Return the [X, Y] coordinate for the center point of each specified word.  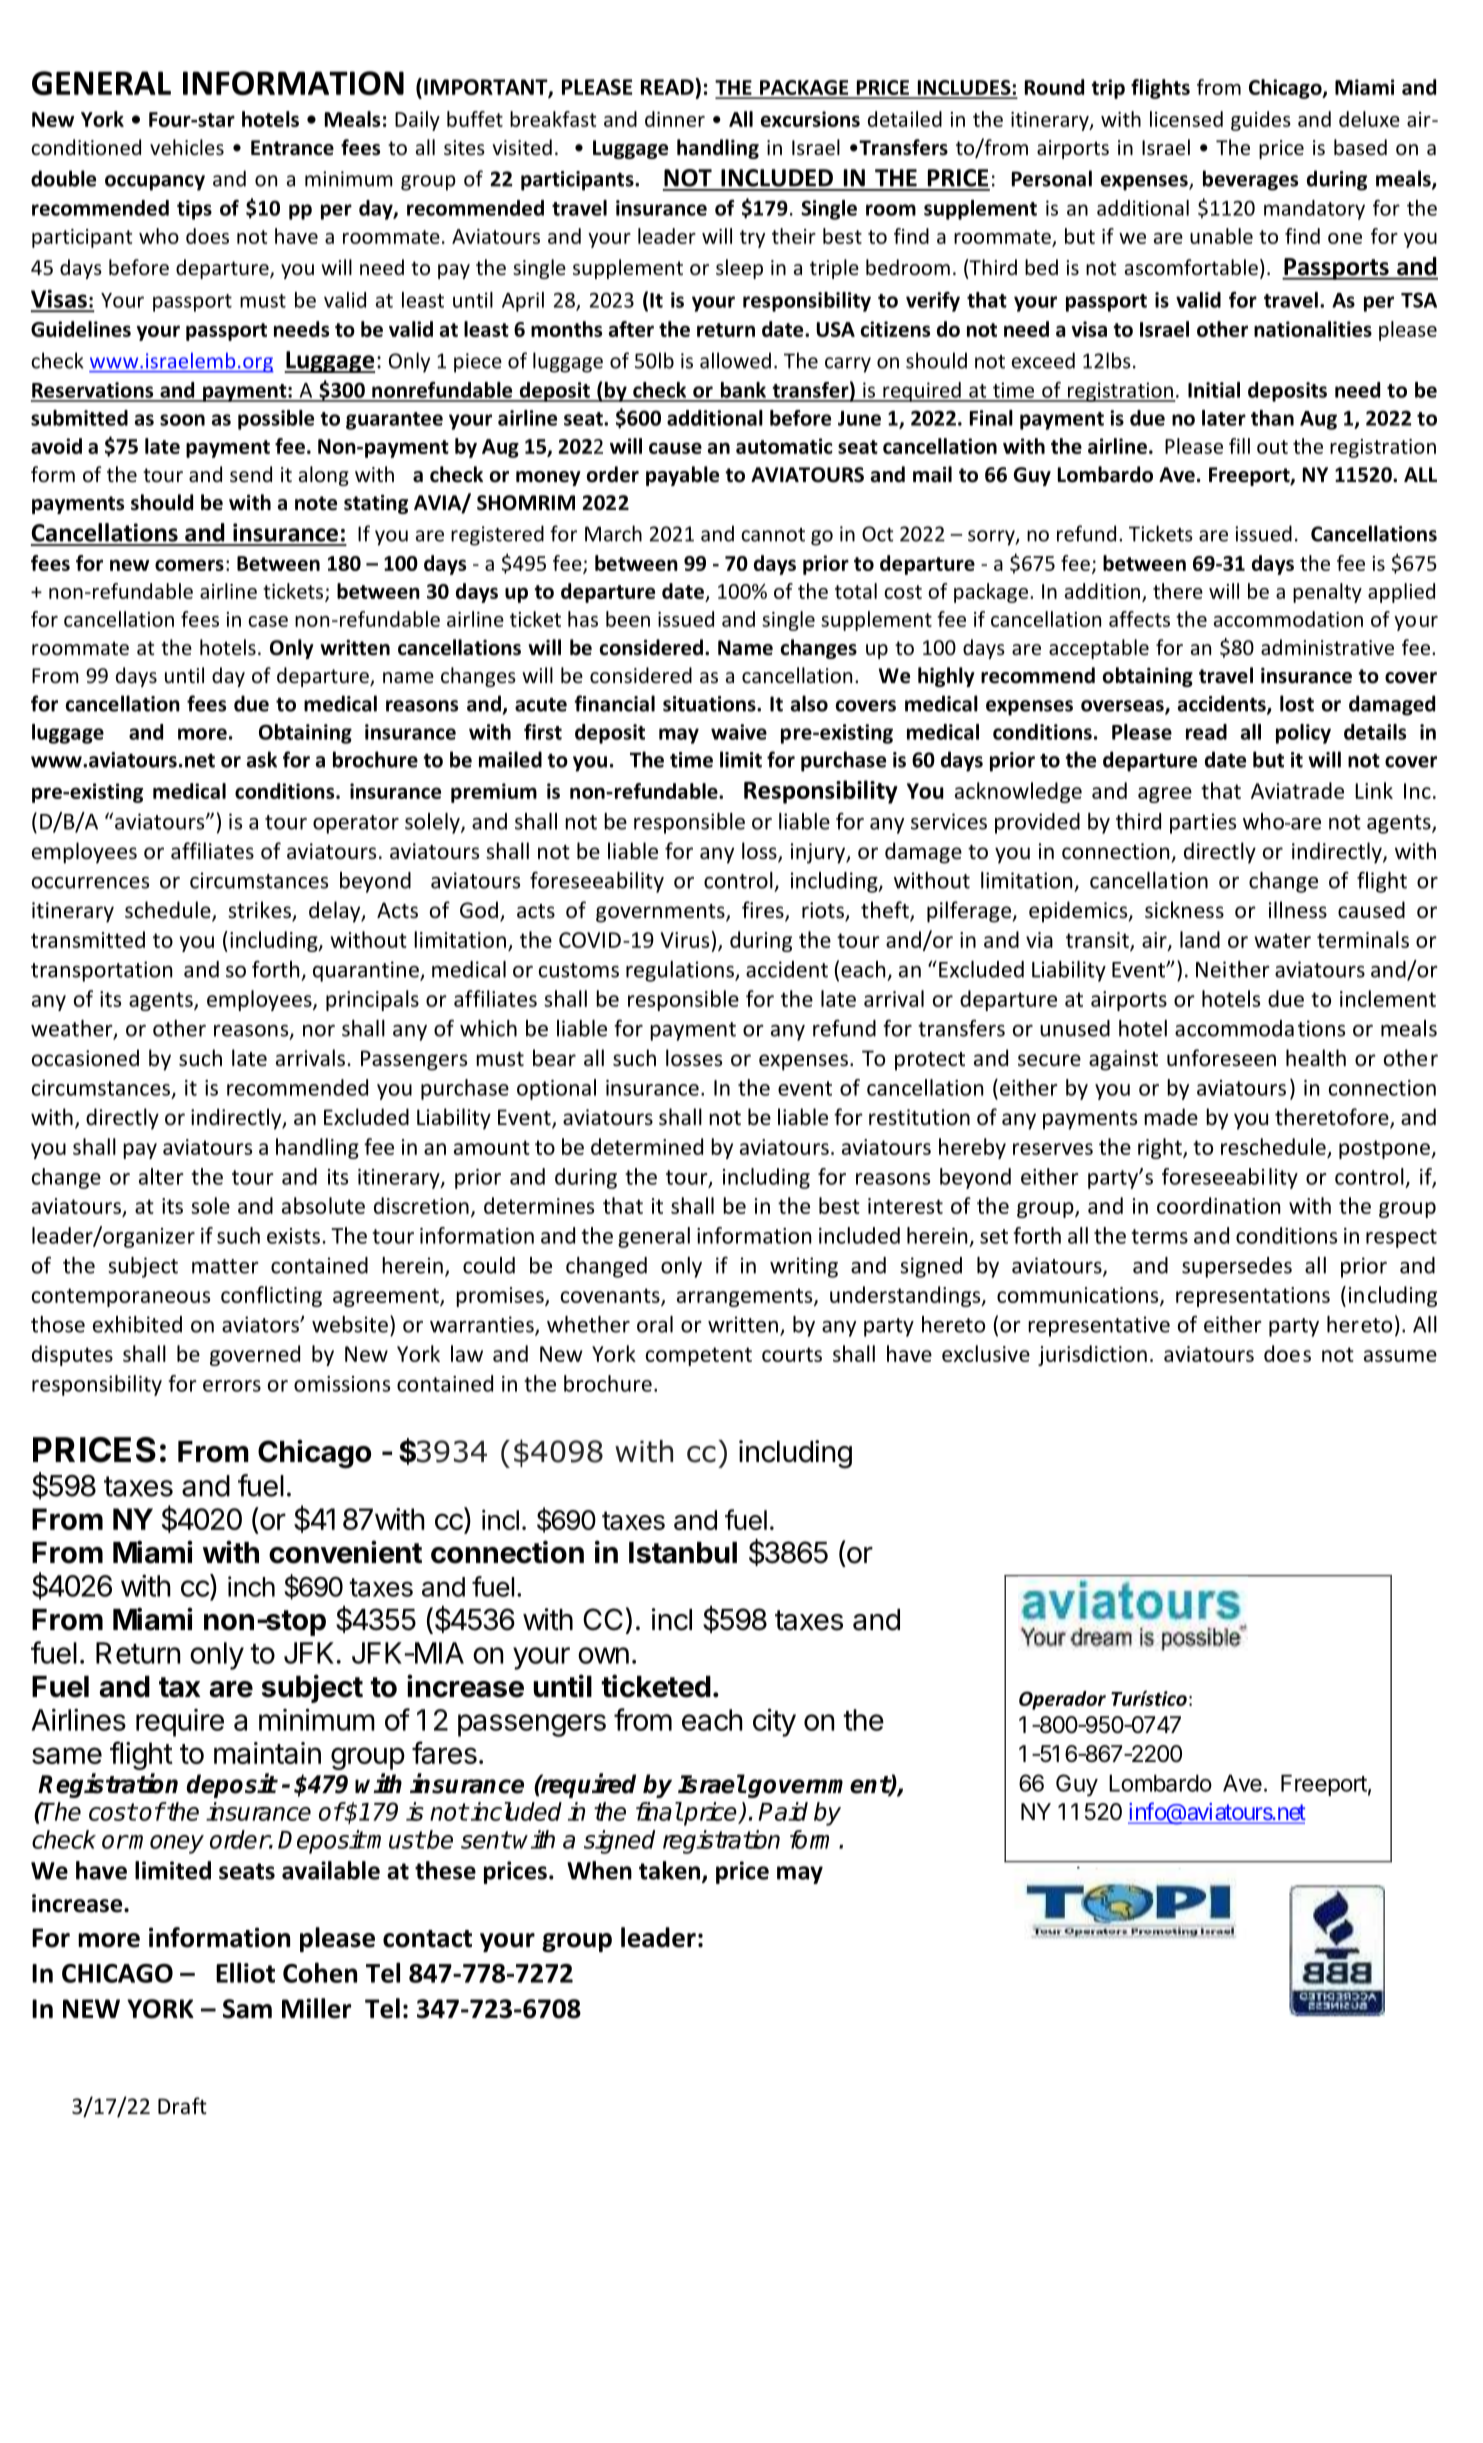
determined [647, 1146]
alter [161, 1176]
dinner [675, 119]
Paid [783, 1811]
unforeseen [1221, 1058]
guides [1261, 121]
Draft [182, 2105]
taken [671, 1871]
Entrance [292, 148]
